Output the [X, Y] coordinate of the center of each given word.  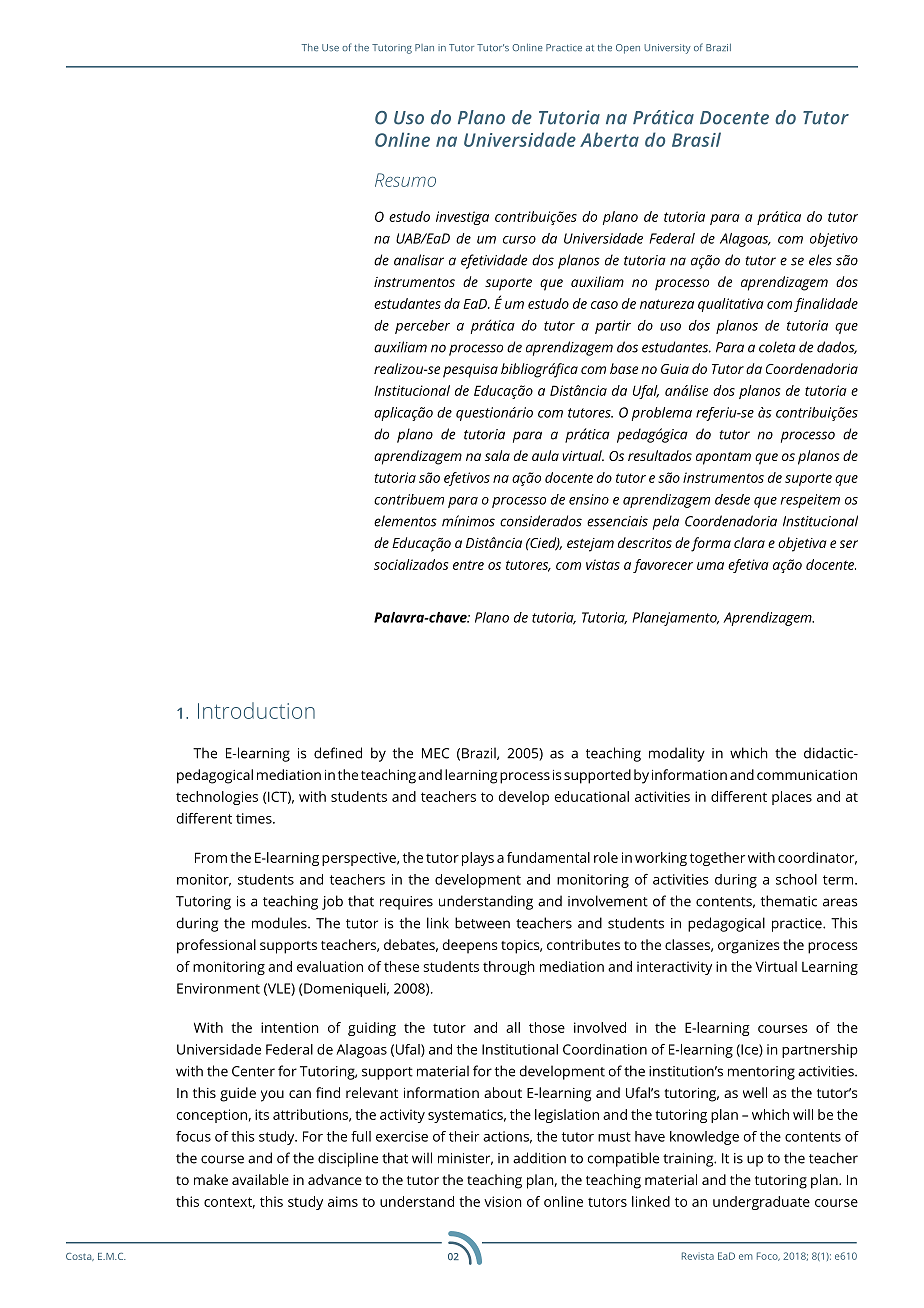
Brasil [696, 139]
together [717, 859]
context [229, 1203]
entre [468, 565]
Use [330, 47]
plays [478, 859]
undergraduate [761, 1203]
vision [503, 1201]
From [211, 857]
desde [732, 499]
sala [497, 455]
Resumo [405, 180]
